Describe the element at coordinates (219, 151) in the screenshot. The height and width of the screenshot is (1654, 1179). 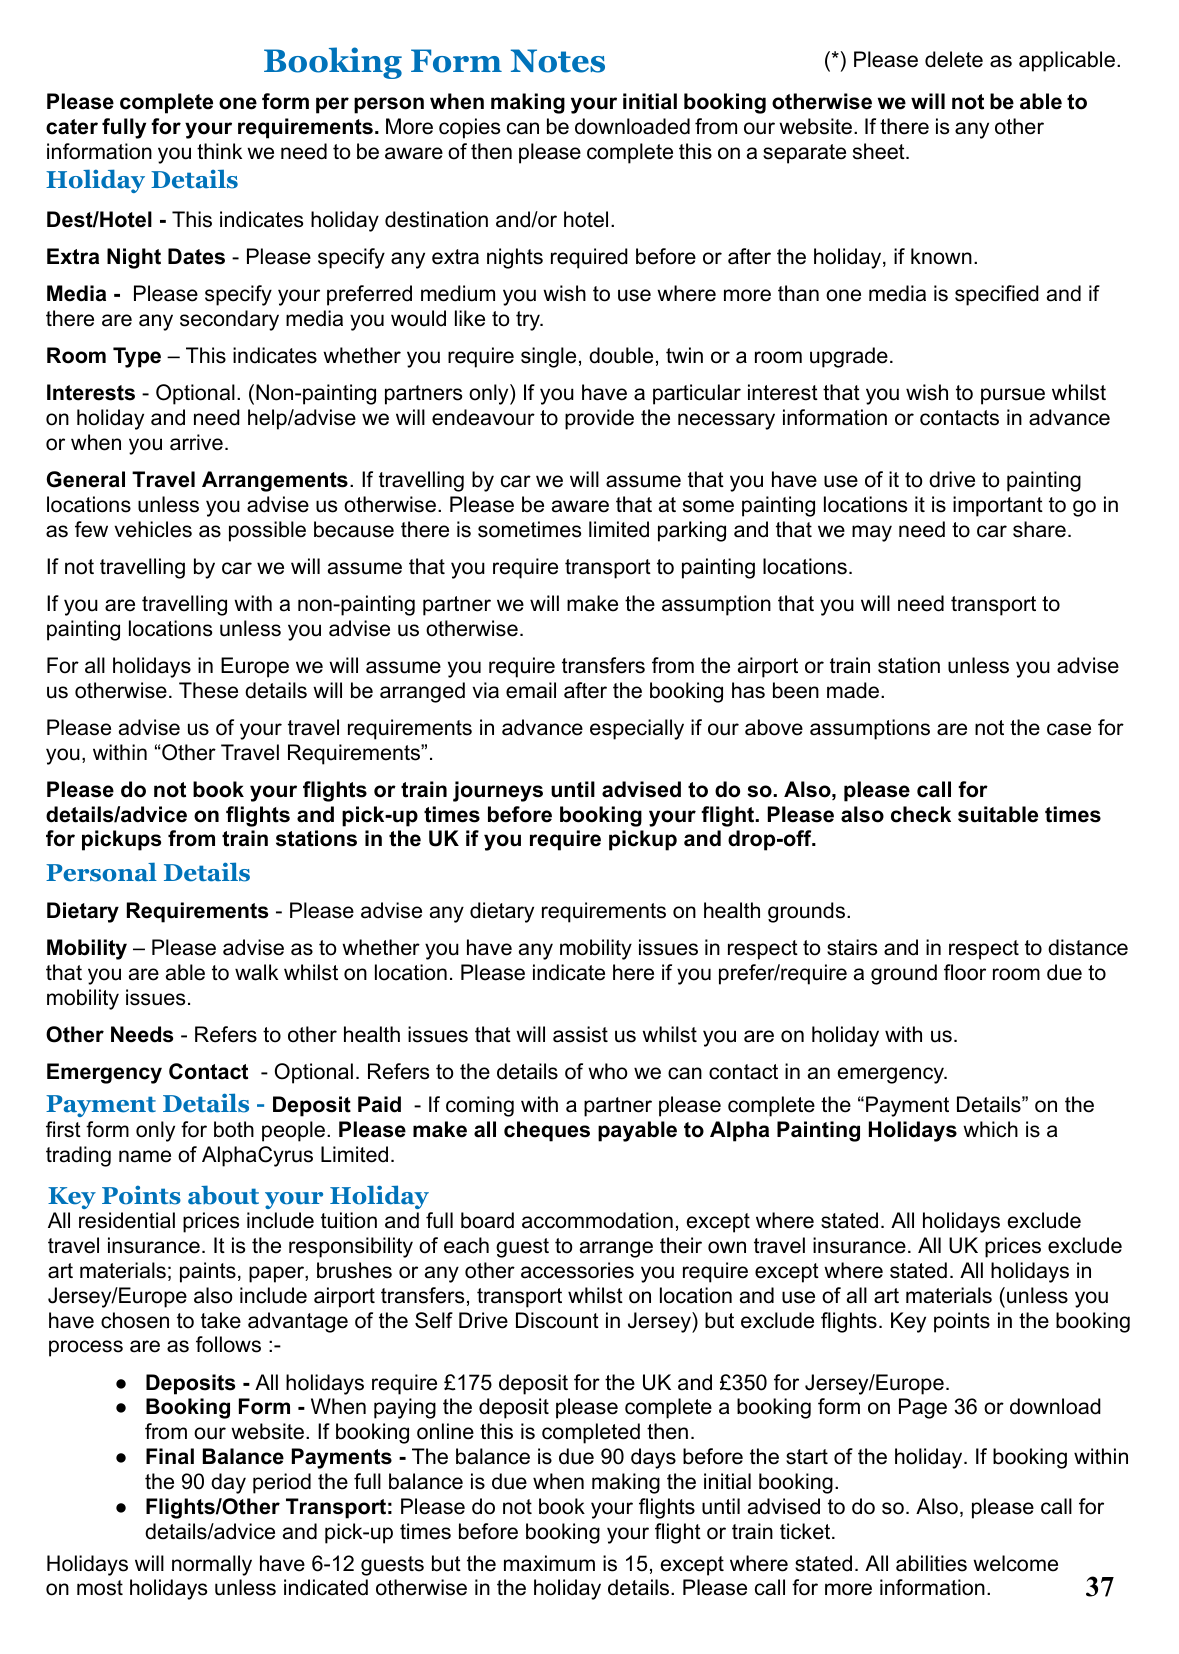
I see `think` at that location.
